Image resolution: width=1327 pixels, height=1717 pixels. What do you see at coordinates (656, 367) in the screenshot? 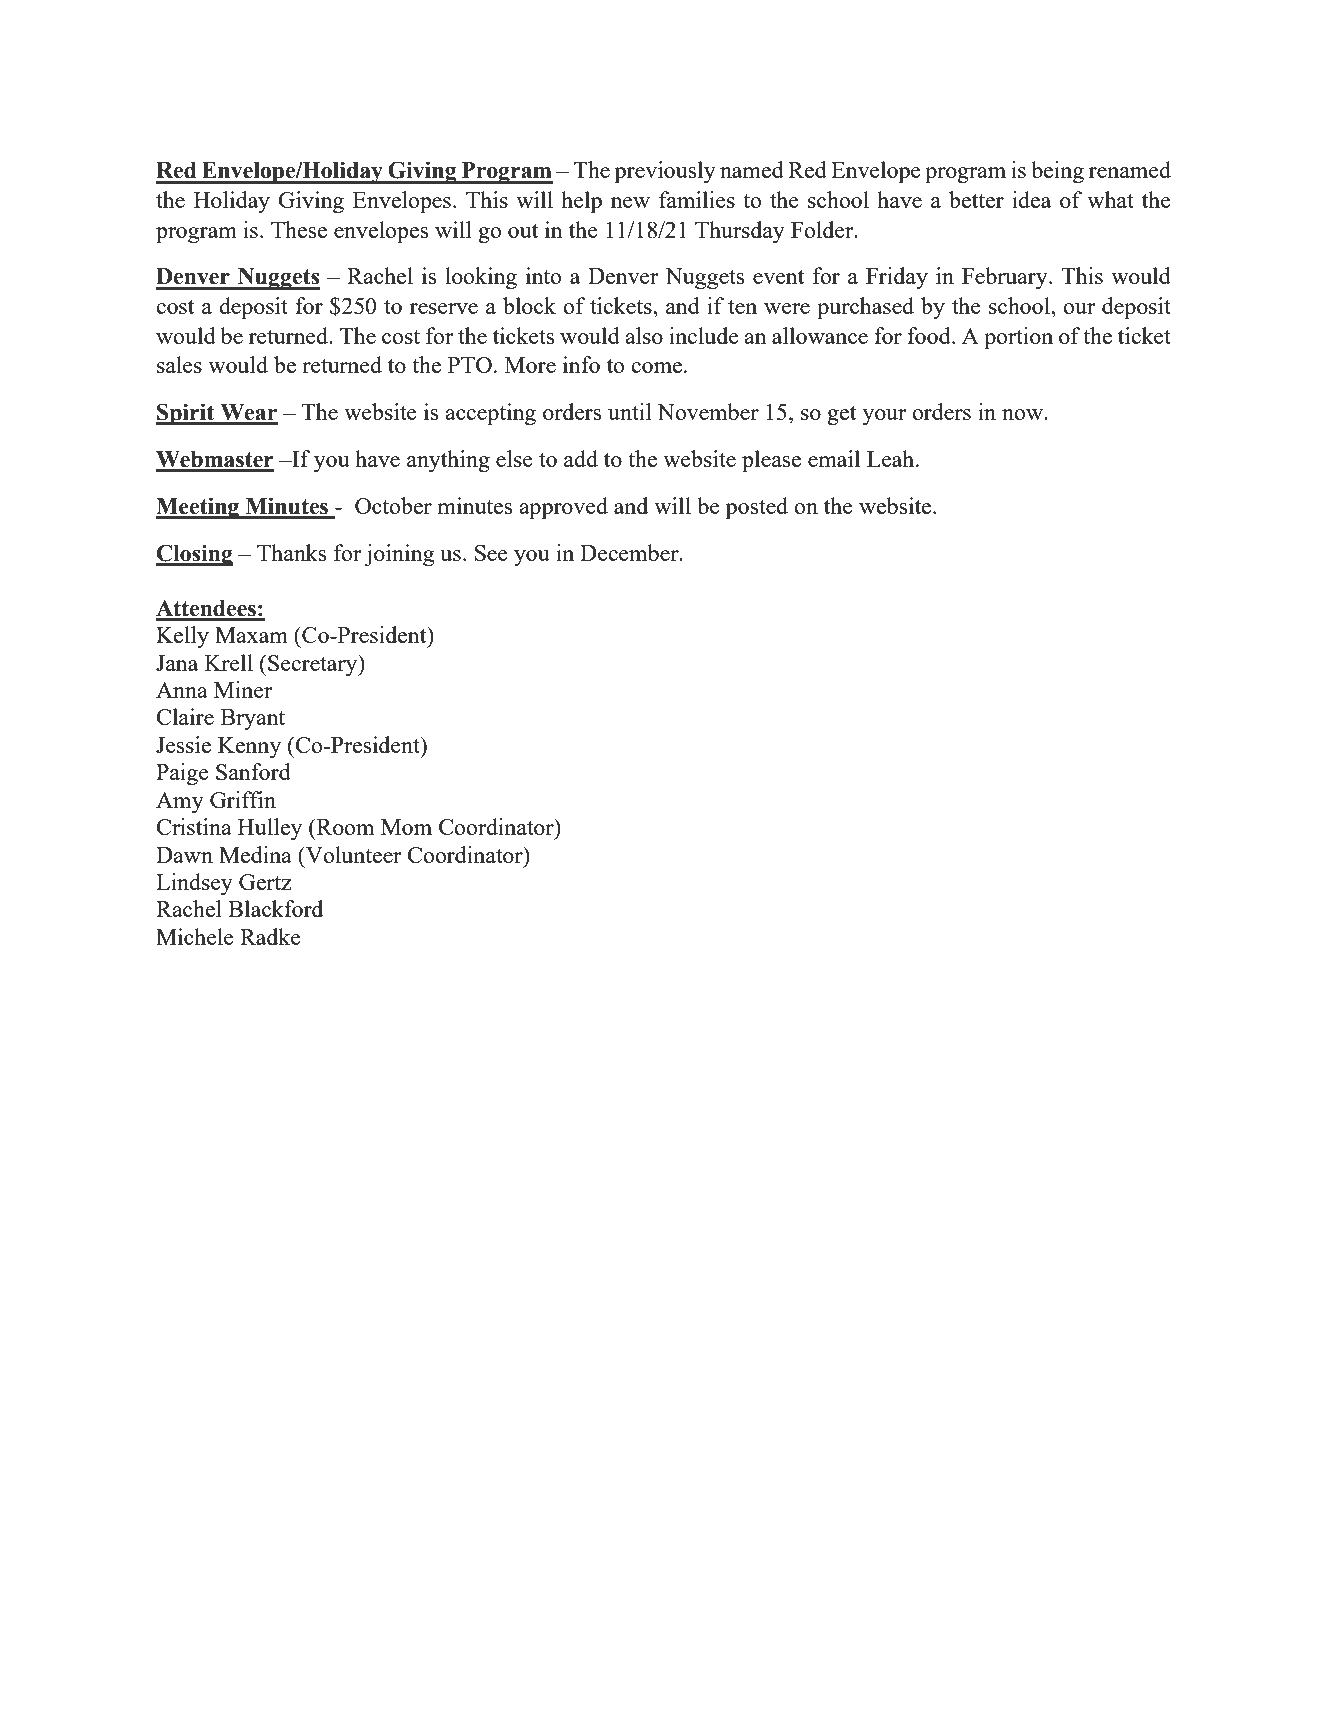
I see `come` at bounding box center [656, 367].
